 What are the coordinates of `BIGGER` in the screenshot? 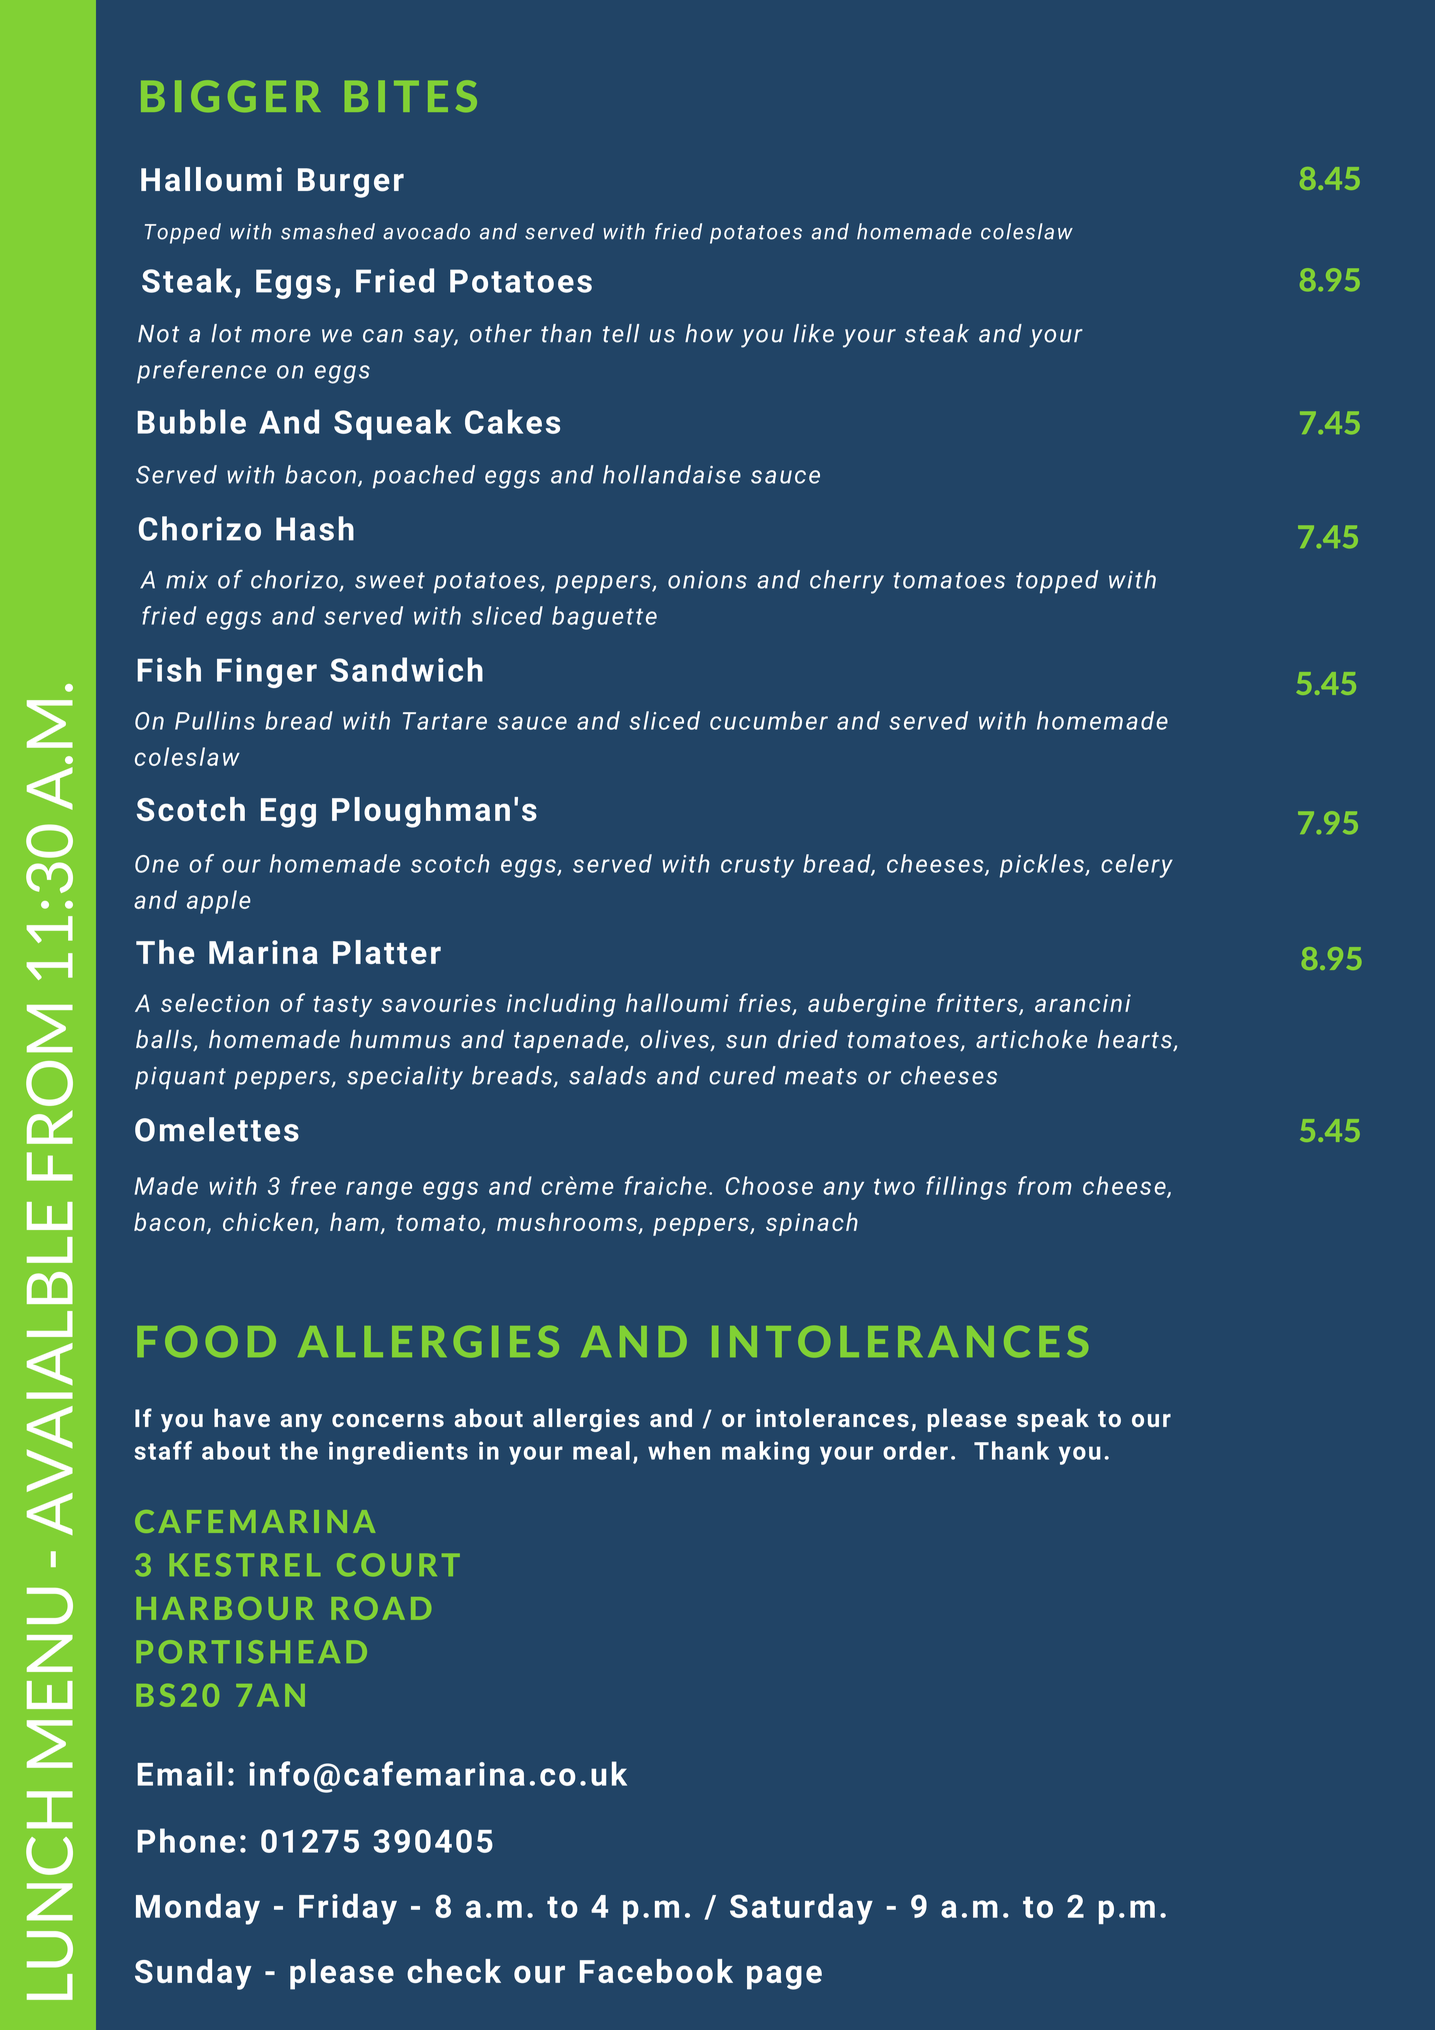 It's located at (231, 96).
